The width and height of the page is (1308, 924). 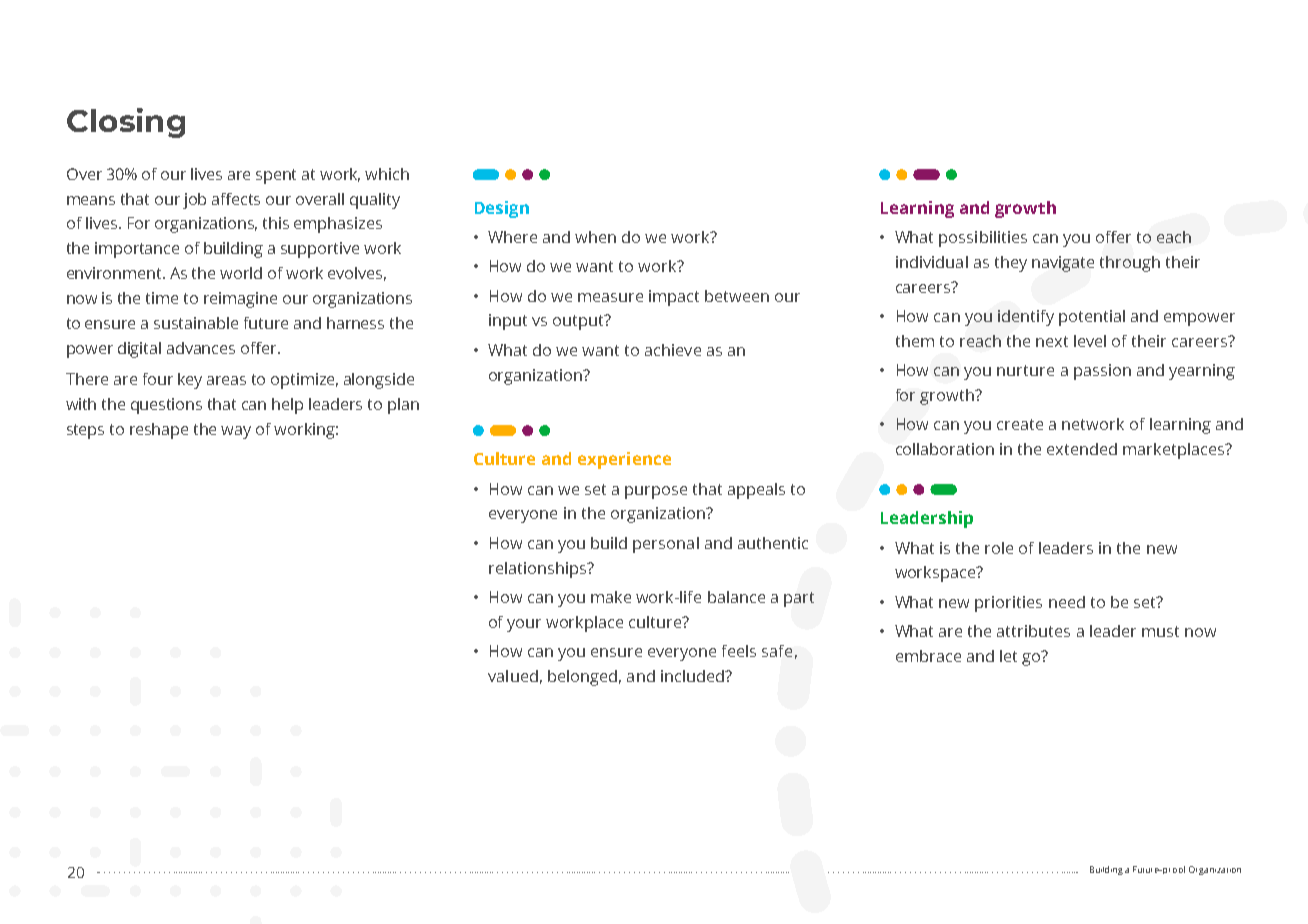 What do you see at coordinates (983, 239) in the page?
I see `possibilities` at bounding box center [983, 239].
